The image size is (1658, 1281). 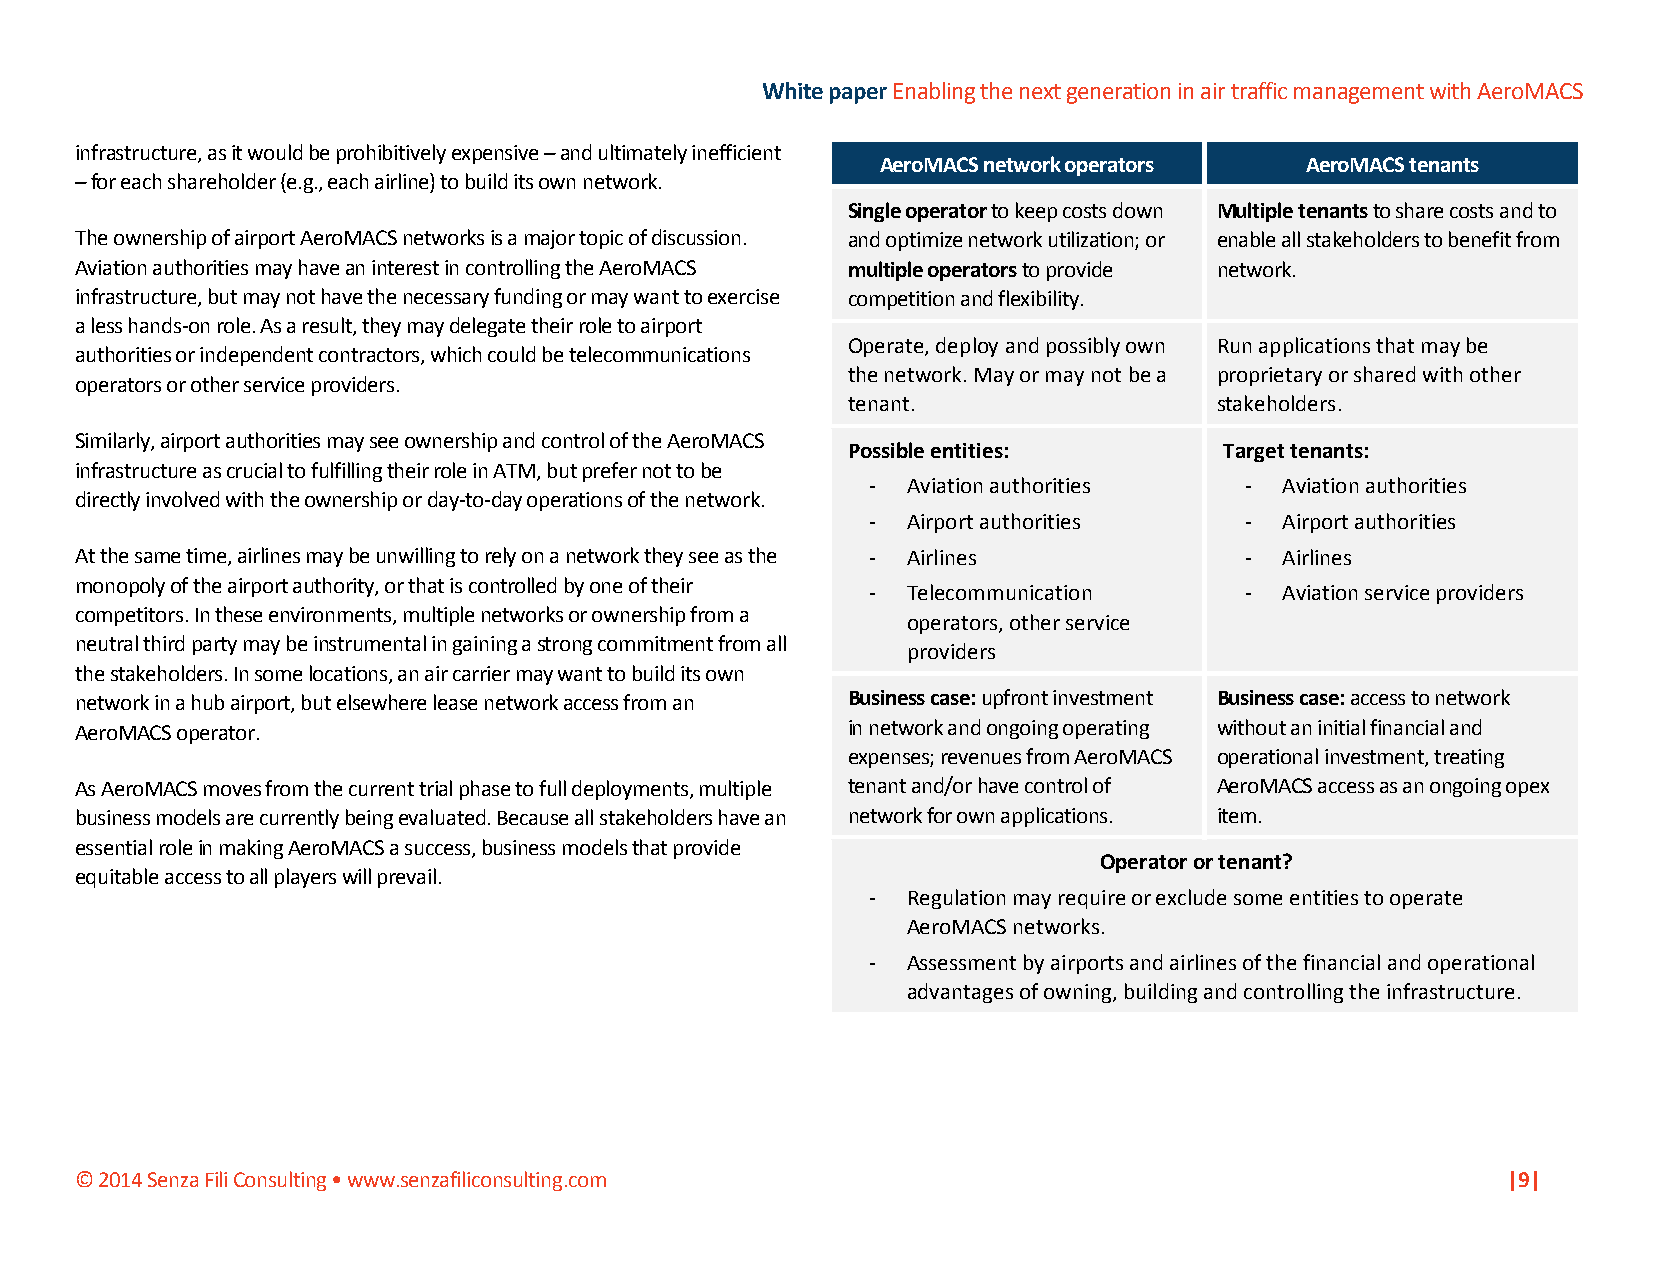 What do you see at coordinates (887, 450) in the screenshot?
I see `Possible` at bounding box center [887, 450].
